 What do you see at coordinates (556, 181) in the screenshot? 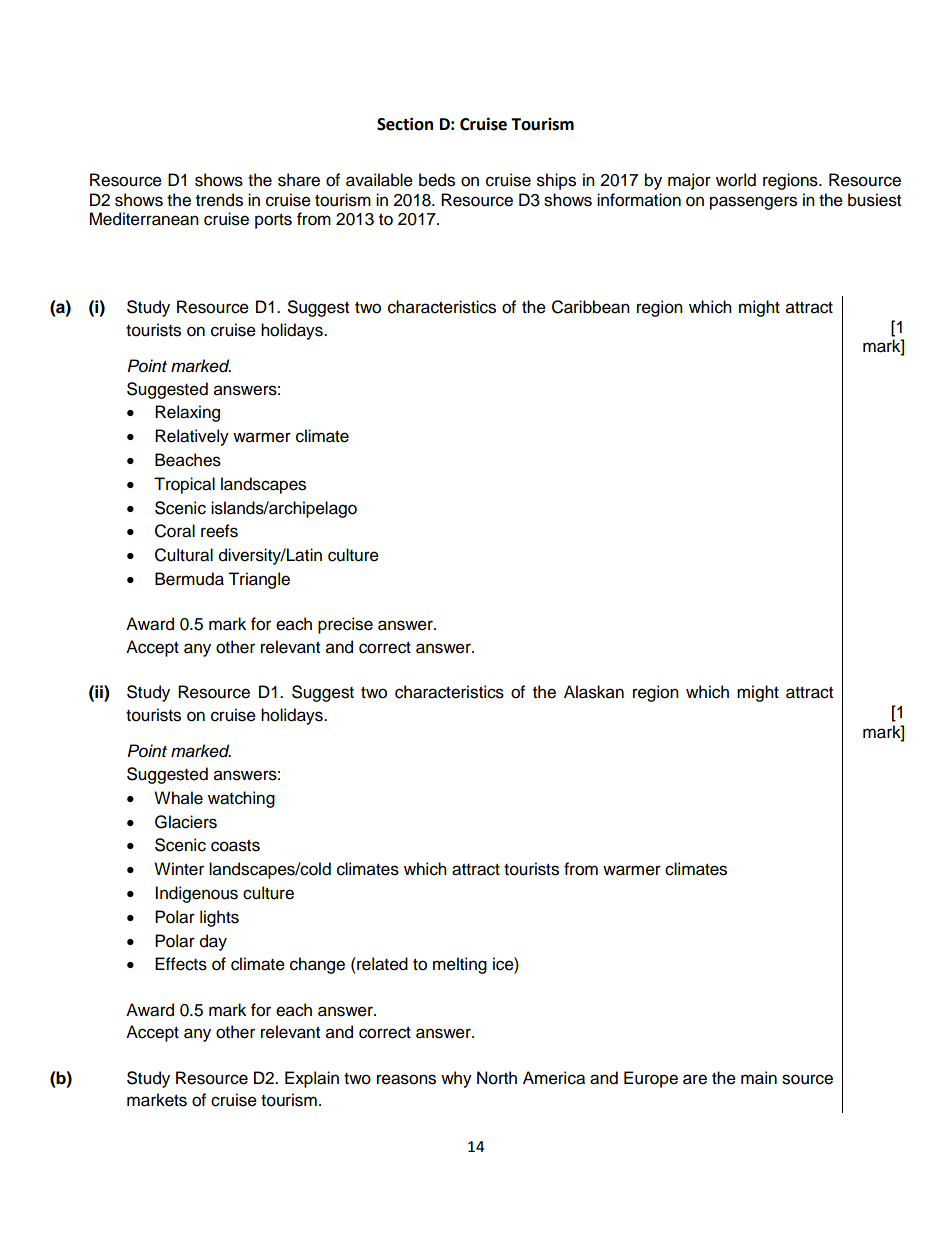
I see `ships` at bounding box center [556, 181].
